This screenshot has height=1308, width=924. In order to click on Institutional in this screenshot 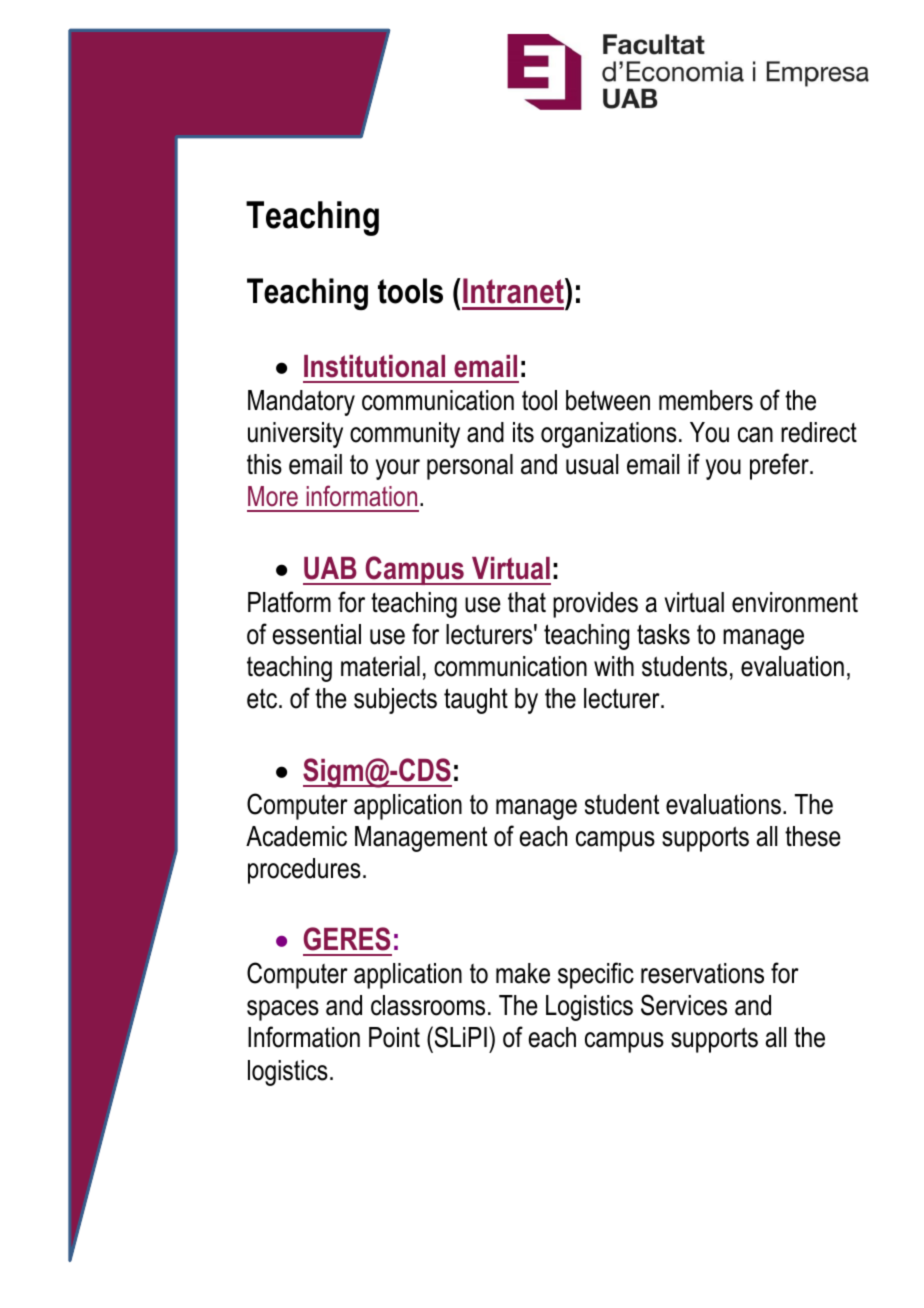, I will do `click(374, 366)`.
